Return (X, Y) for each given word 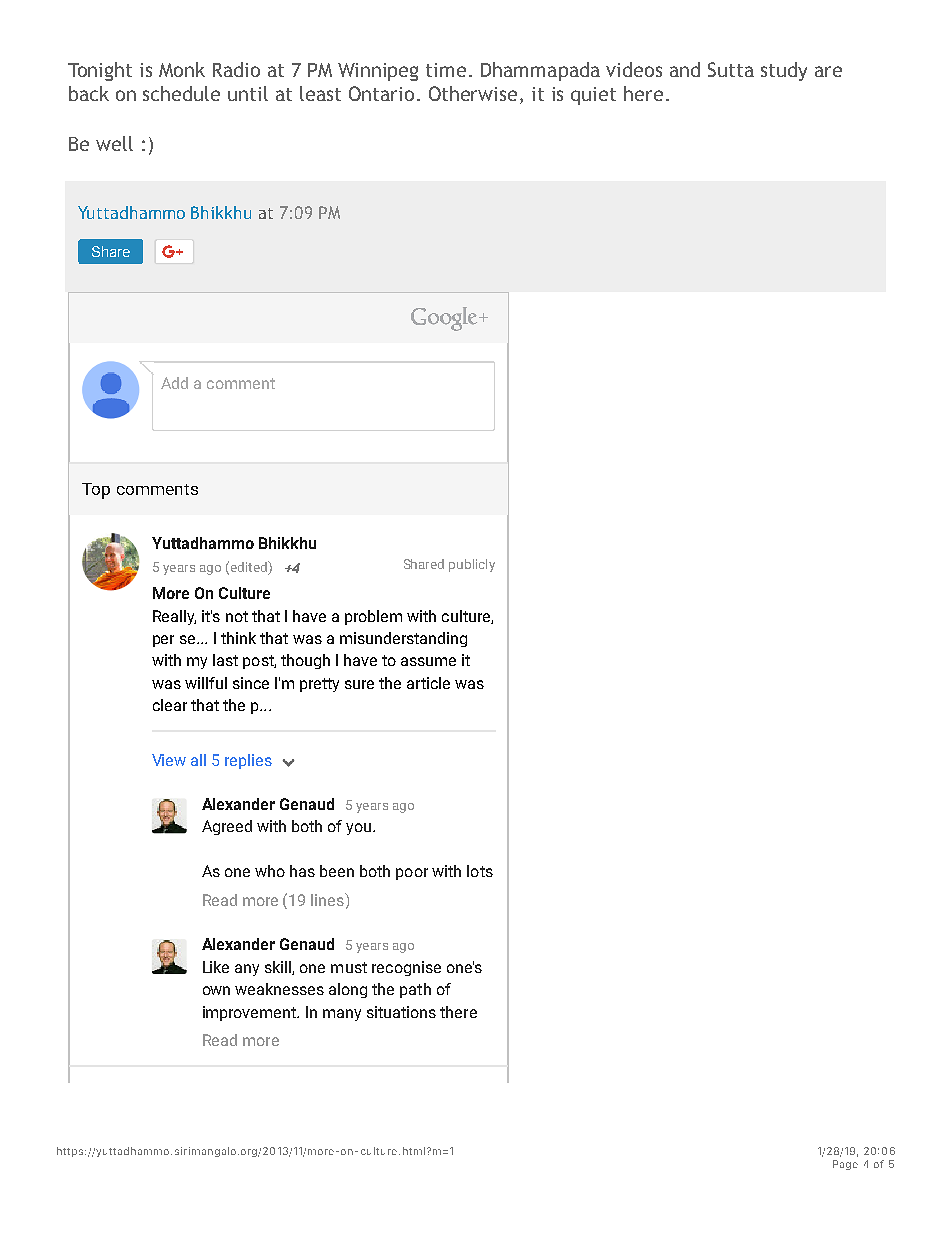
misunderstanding (403, 639)
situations (401, 1012)
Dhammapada (540, 71)
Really (174, 617)
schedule (181, 93)
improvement (250, 1013)
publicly (472, 565)
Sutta (731, 69)
